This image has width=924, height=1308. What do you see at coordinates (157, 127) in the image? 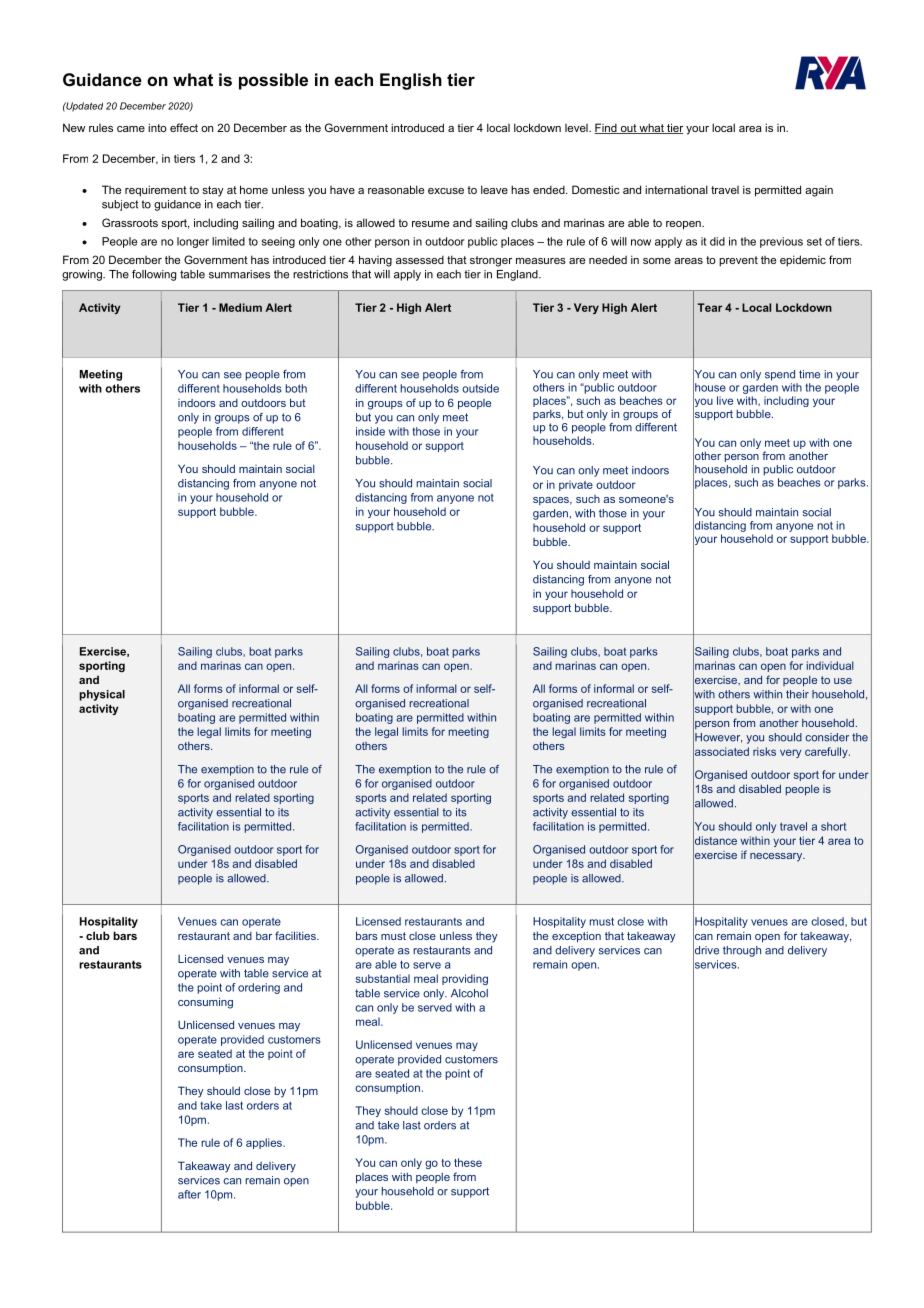
I see `into` at bounding box center [157, 127].
